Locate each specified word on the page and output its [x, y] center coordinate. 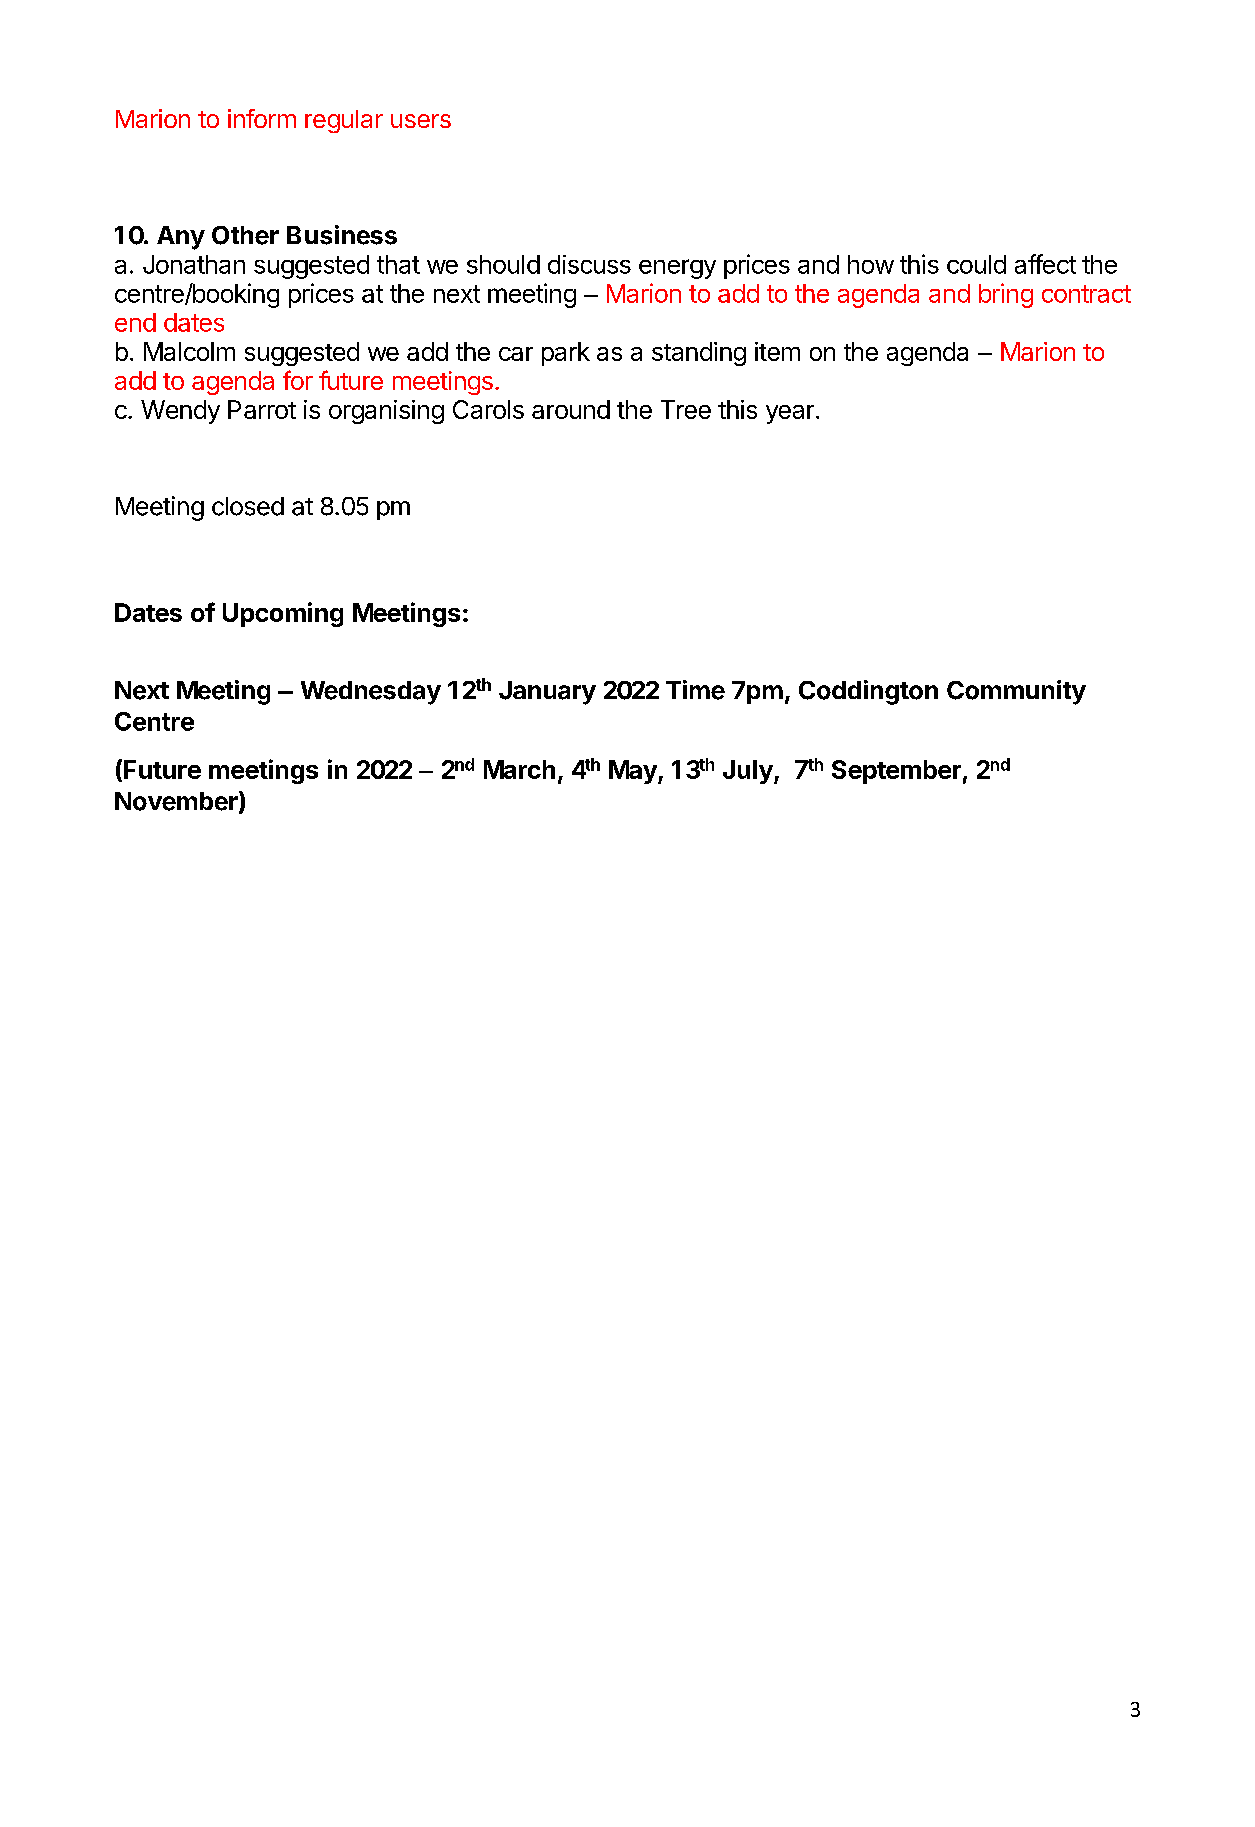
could [976, 264]
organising [386, 412]
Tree [686, 409]
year [790, 414]
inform [262, 118]
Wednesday [371, 693]
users [421, 121]
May [634, 772]
